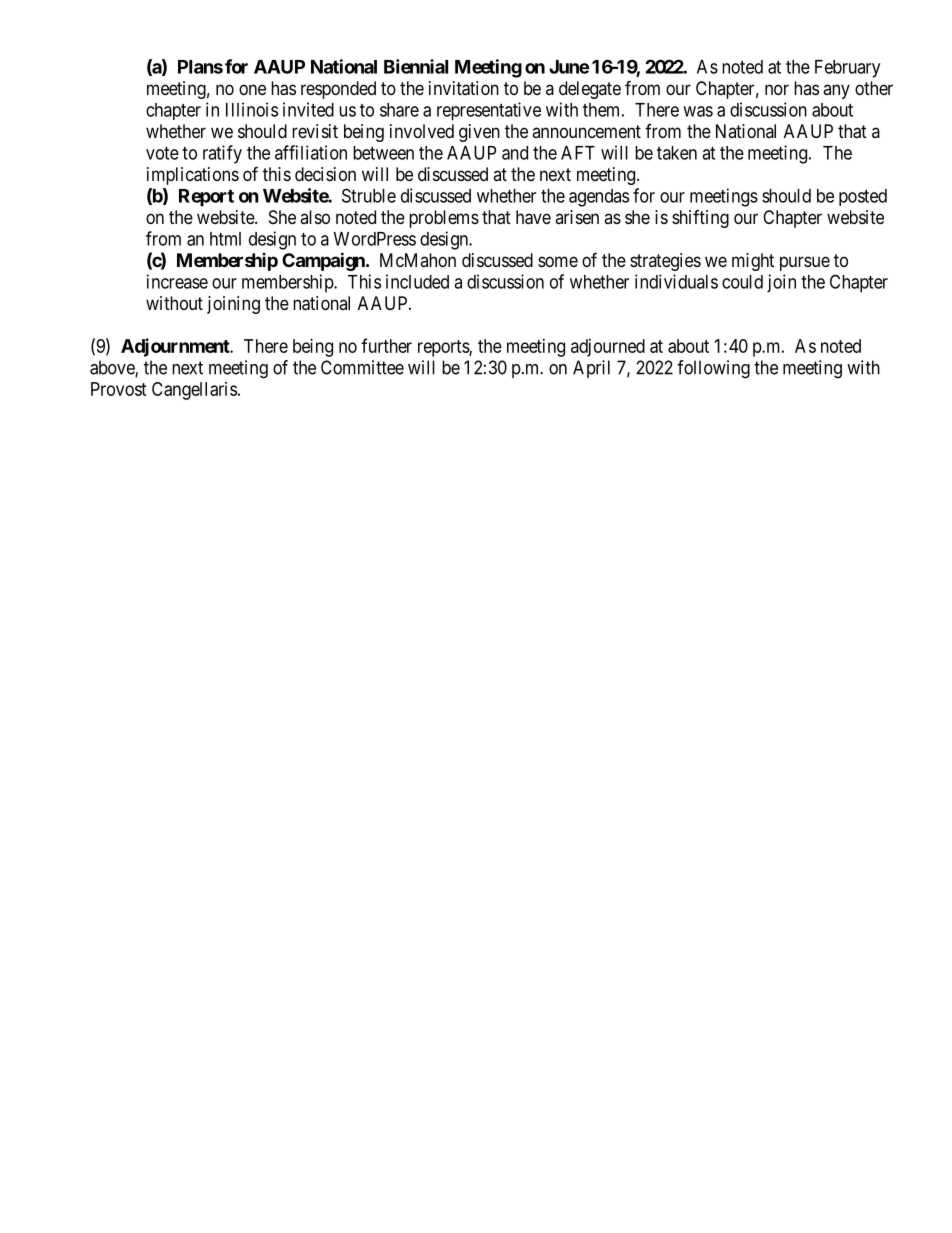 Image resolution: width=952 pixels, height=1233 pixels. I want to click on Provost, so click(119, 389).
